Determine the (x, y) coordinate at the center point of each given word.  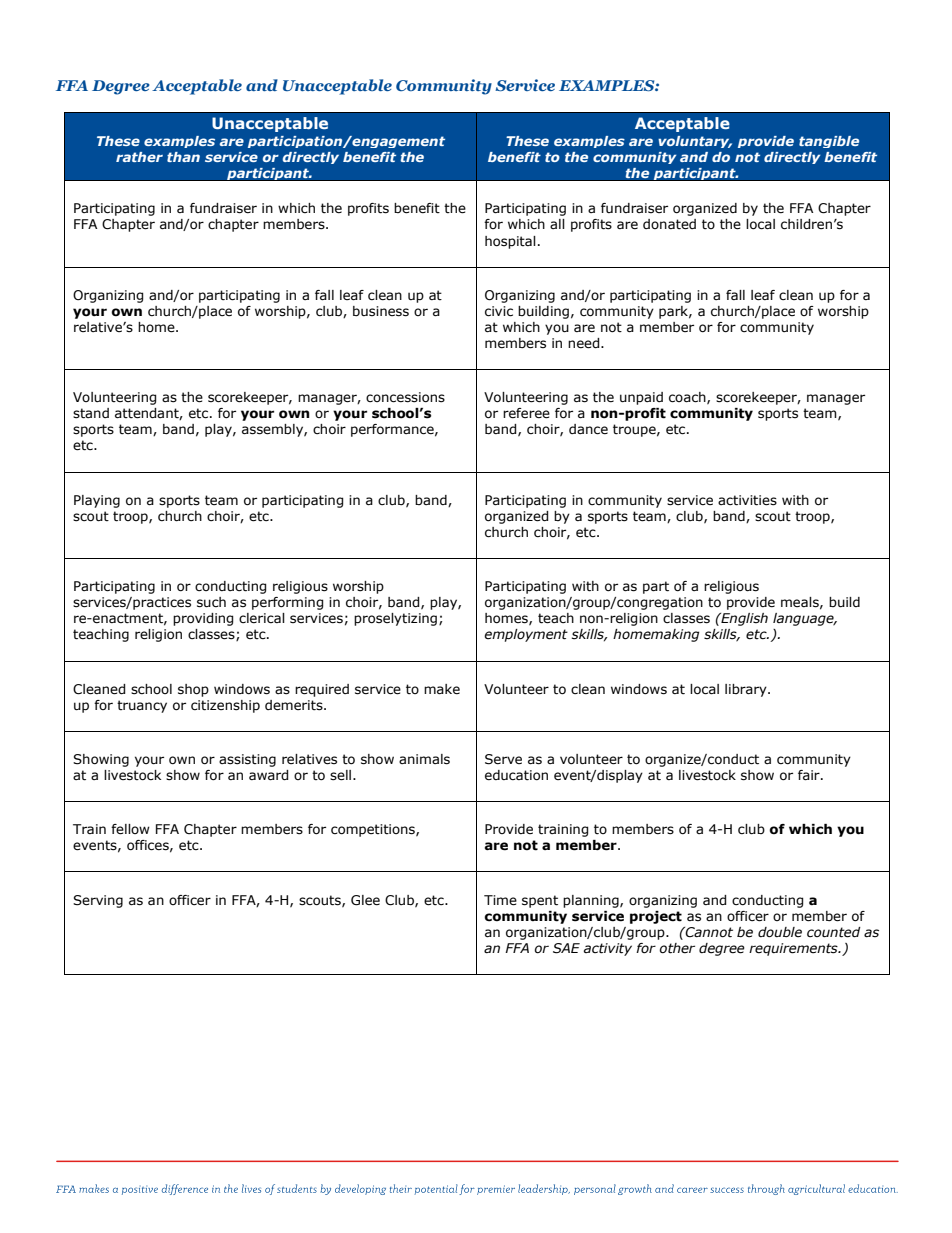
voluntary (695, 142)
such (211, 602)
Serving (98, 901)
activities (747, 500)
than (183, 157)
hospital (510, 242)
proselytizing (395, 619)
